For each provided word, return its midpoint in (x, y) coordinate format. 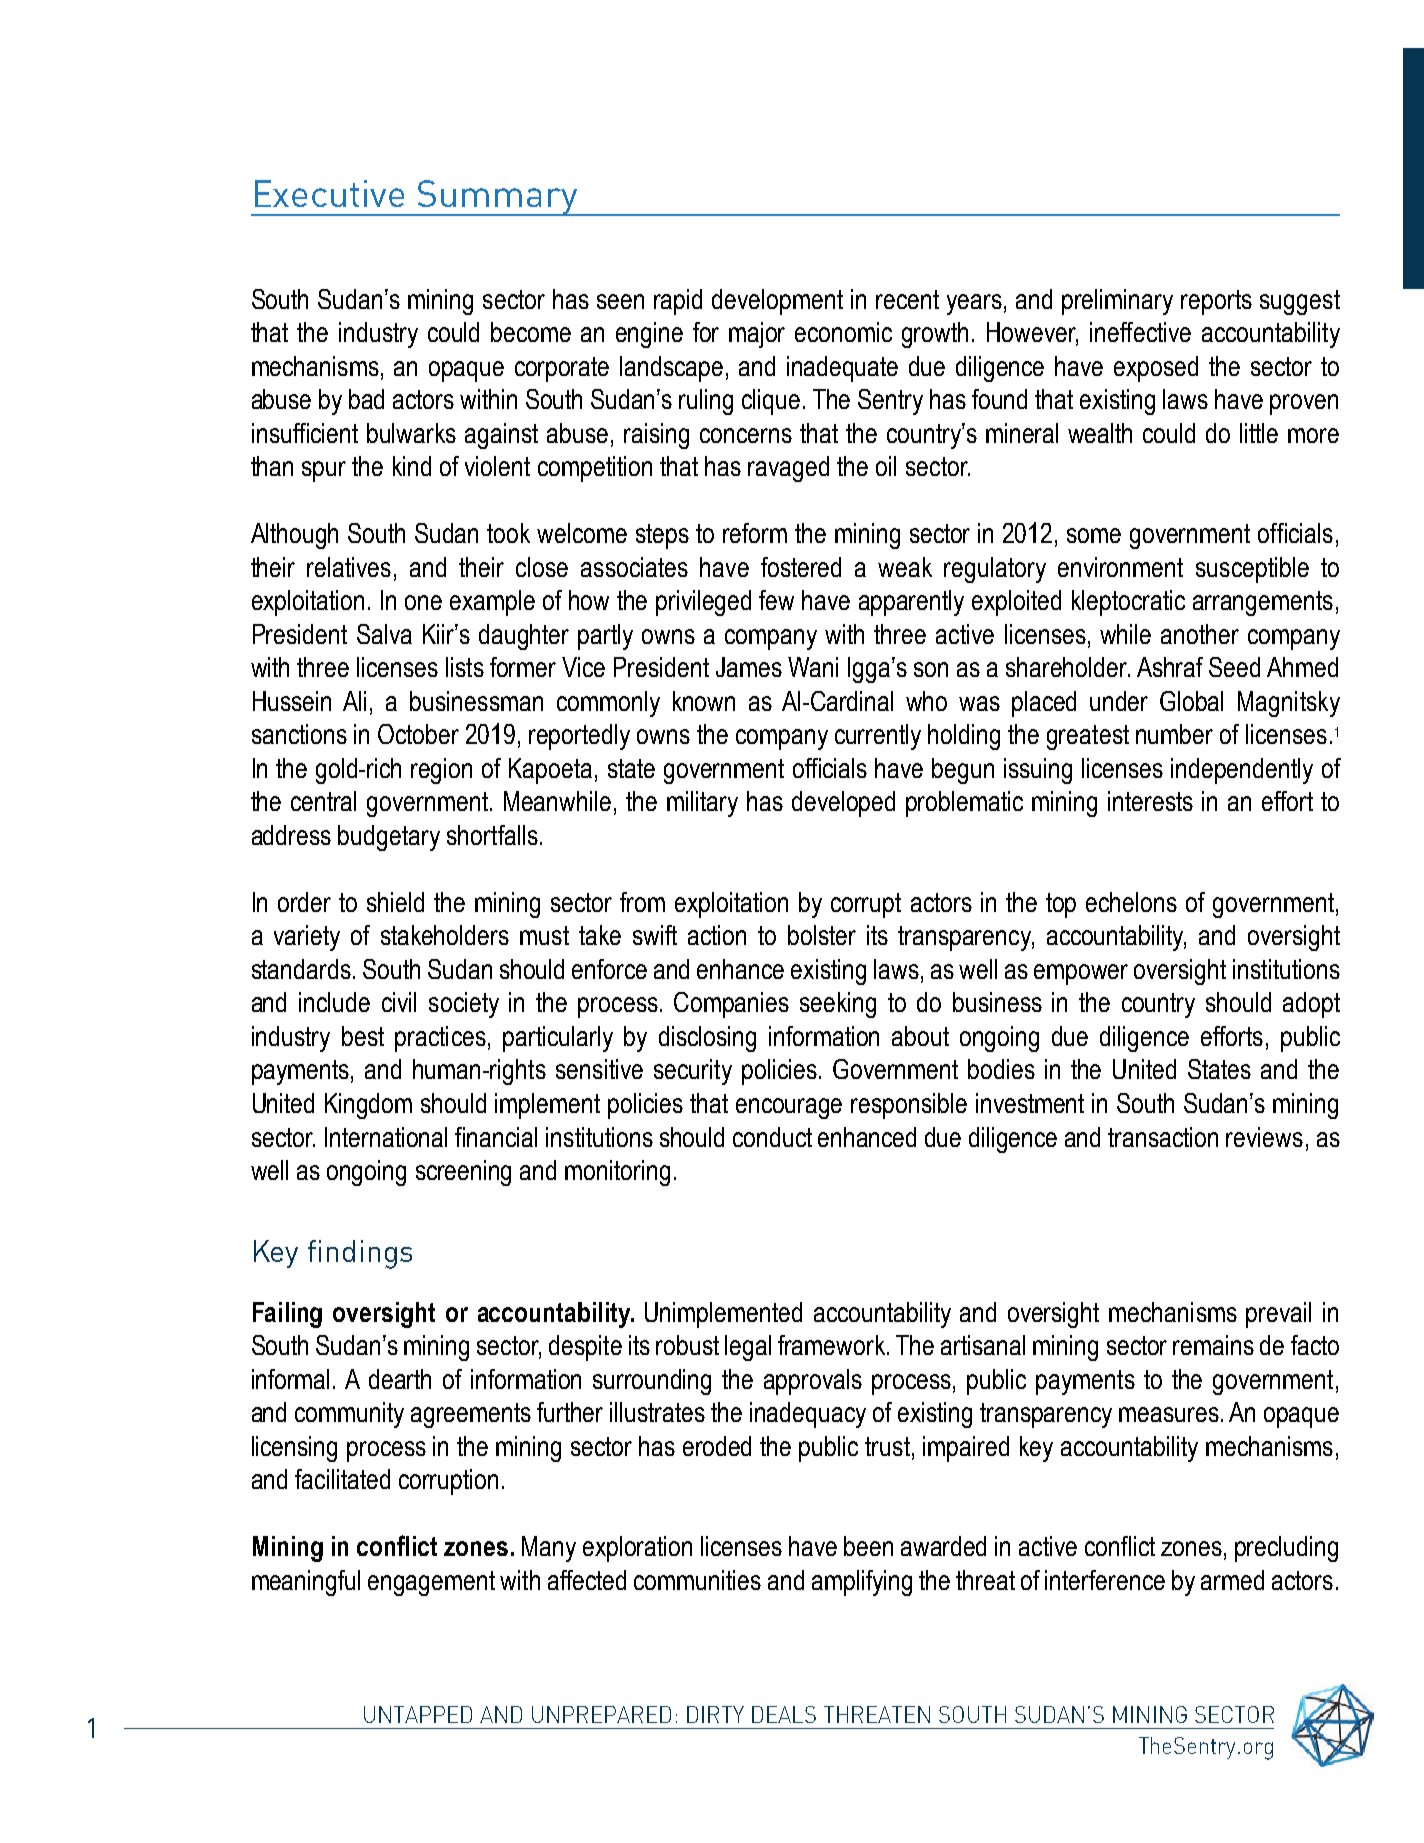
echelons (1131, 902)
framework (833, 1345)
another (1200, 634)
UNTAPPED (418, 1714)
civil (399, 1002)
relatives (349, 567)
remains (1213, 1345)
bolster (822, 935)
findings (360, 1254)
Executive (329, 193)
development (777, 302)
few (776, 600)
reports (1216, 302)
